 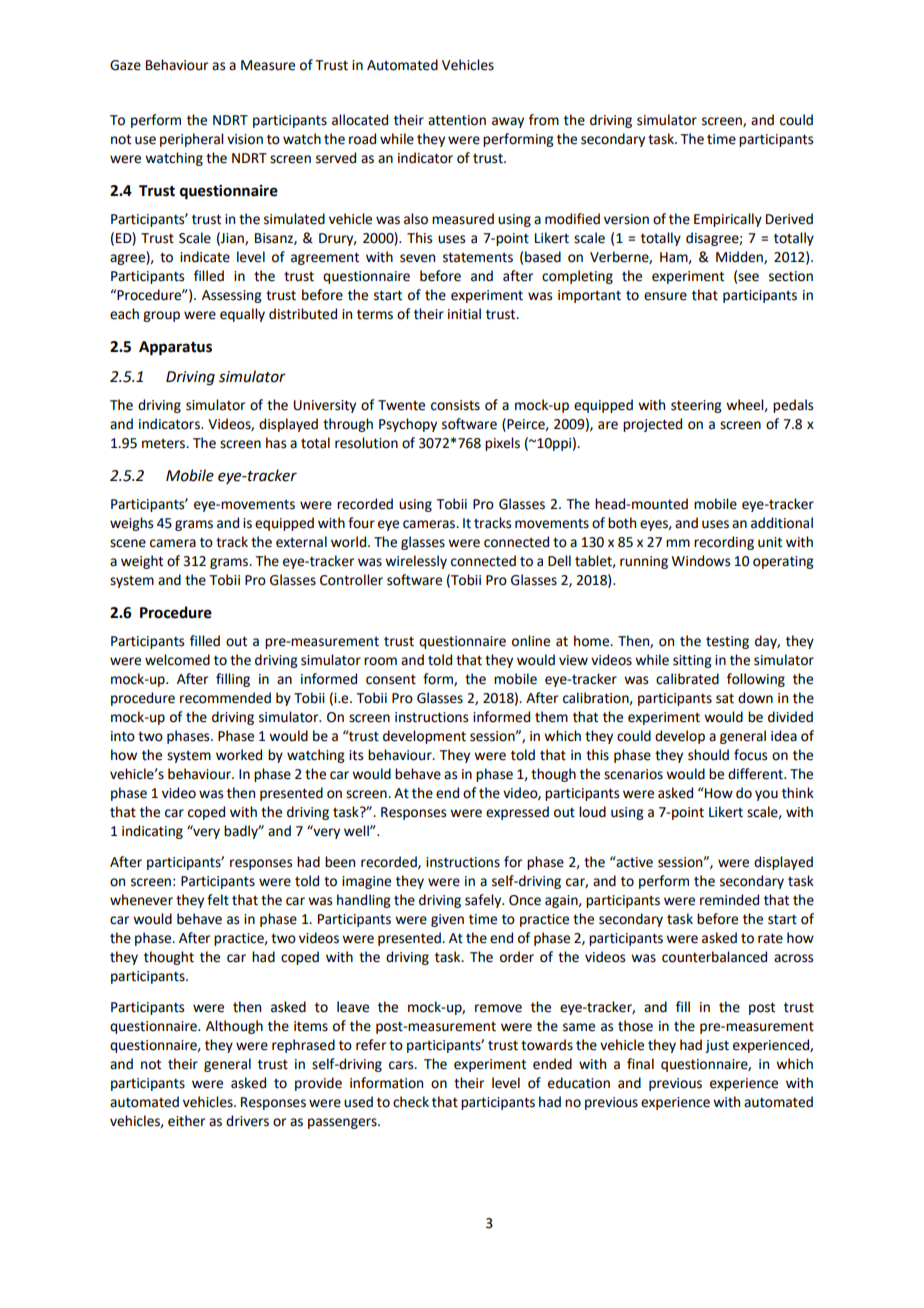 I want to click on either, so click(x=186, y=1121).
